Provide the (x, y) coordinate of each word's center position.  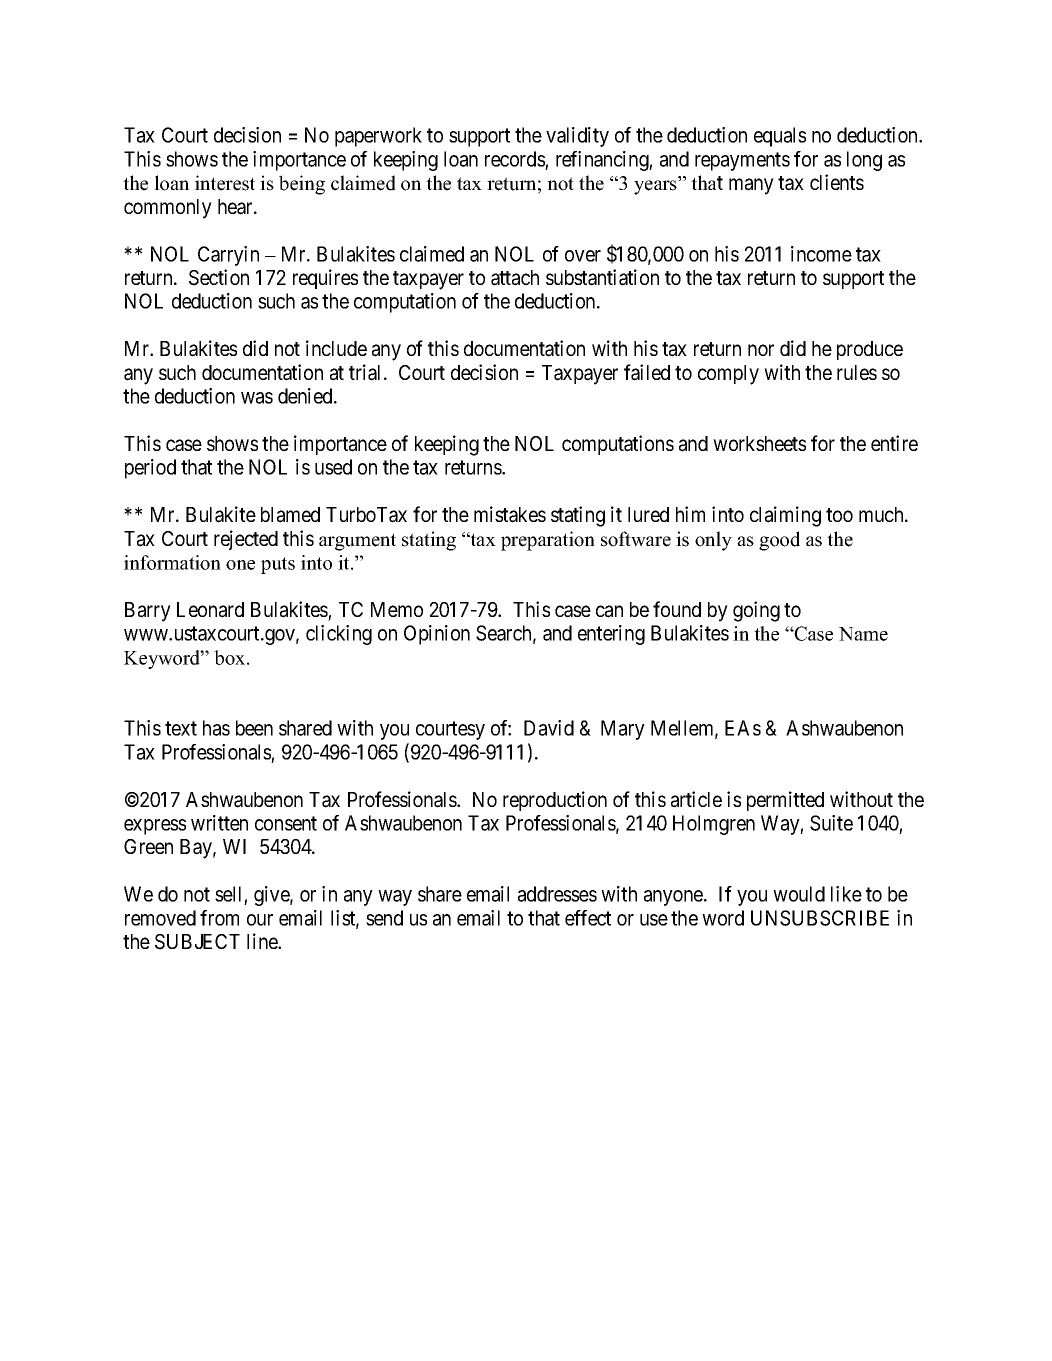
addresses (557, 894)
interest (225, 183)
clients (837, 182)
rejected (246, 540)
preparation (548, 541)
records (515, 159)
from (219, 918)
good (779, 541)
